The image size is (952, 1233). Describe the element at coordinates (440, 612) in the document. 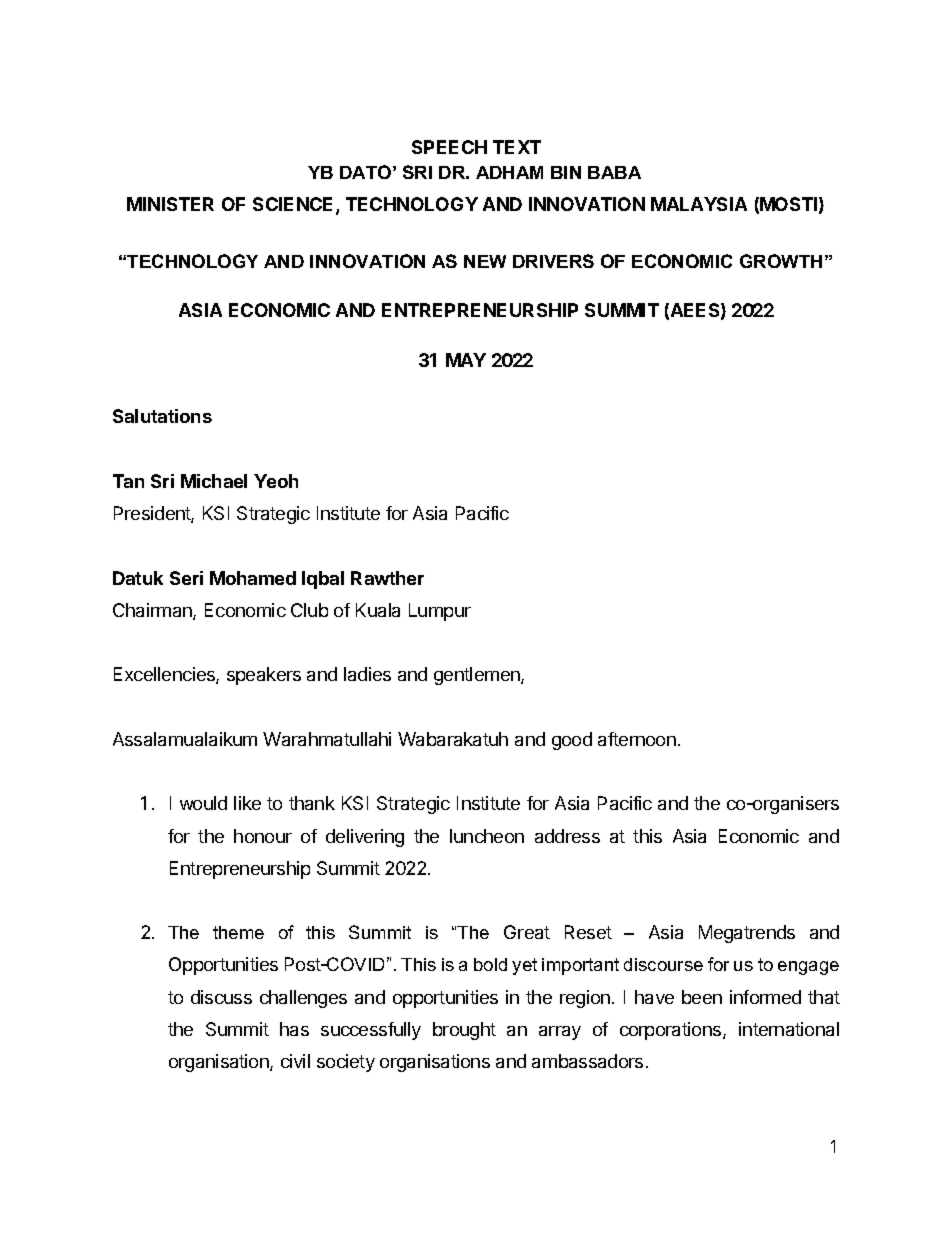

I see `Lumpur` at that location.
